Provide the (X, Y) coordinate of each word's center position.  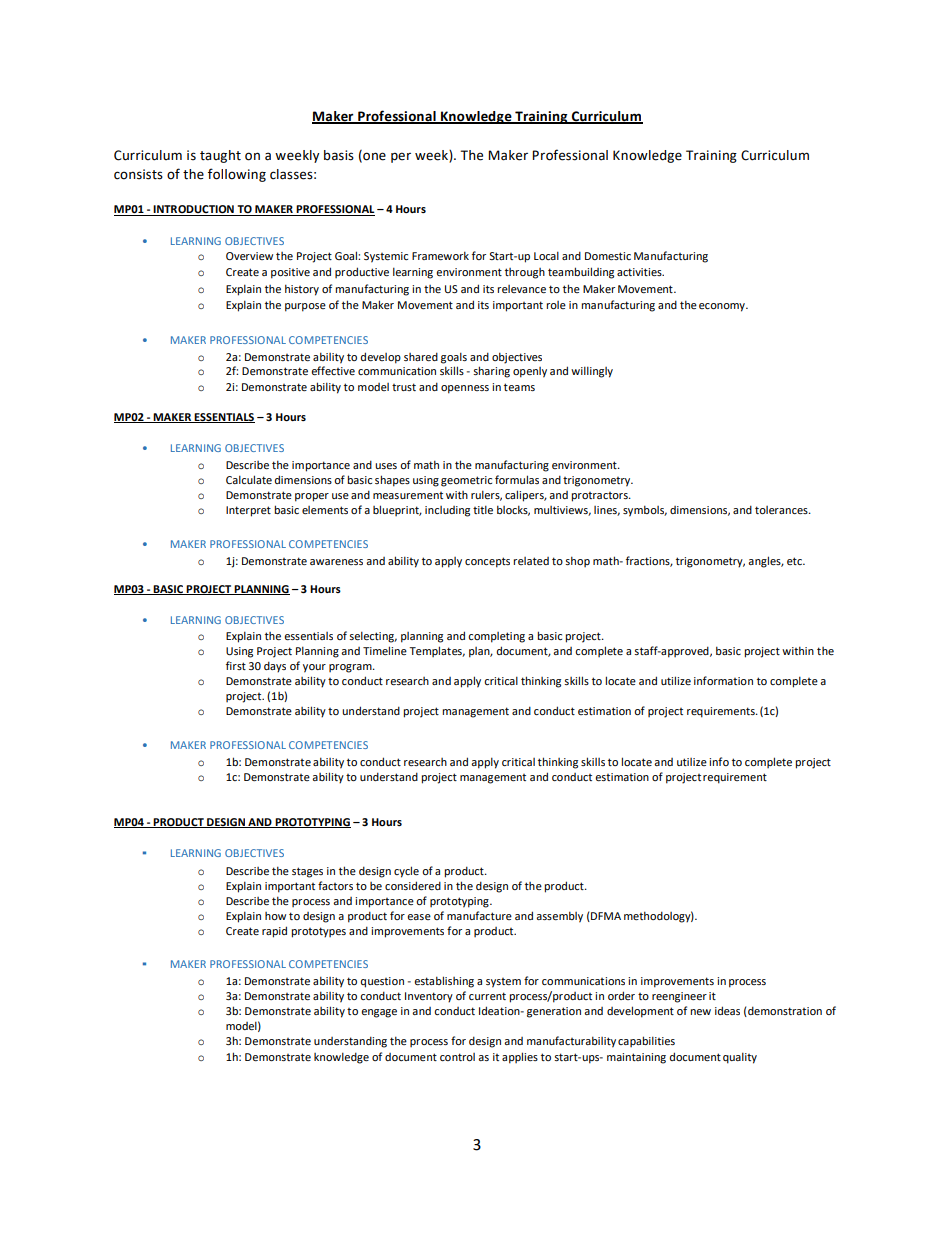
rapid (274, 932)
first (236, 665)
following (237, 175)
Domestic (608, 256)
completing (496, 637)
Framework (440, 255)
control (457, 1057)
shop (577, 561)
